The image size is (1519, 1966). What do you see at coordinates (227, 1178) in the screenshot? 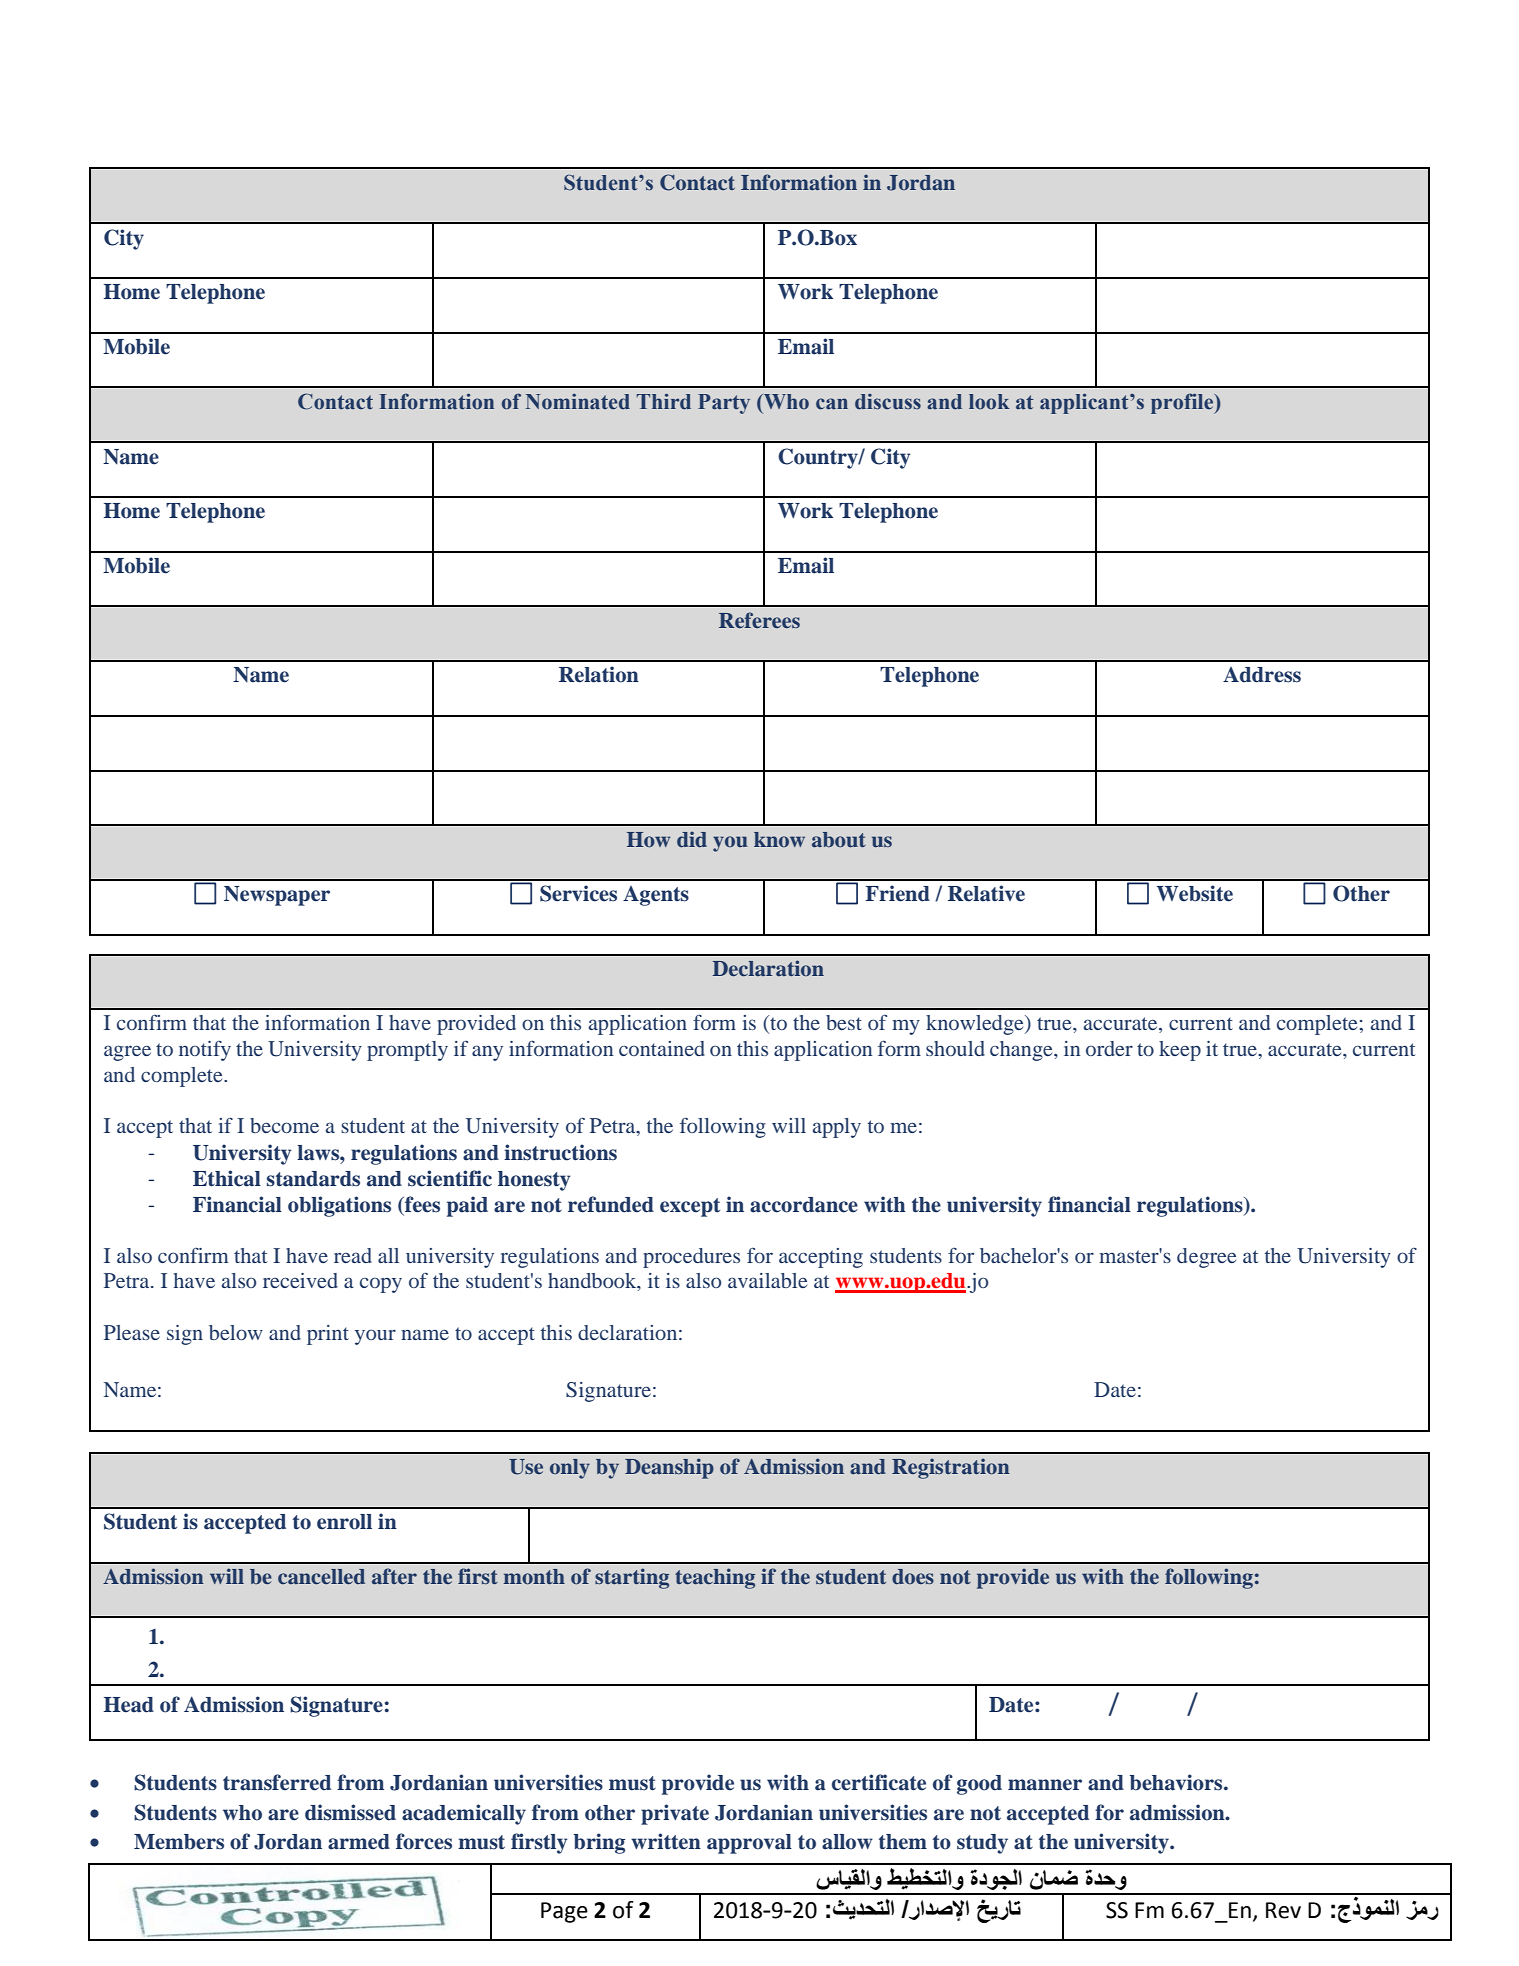
I see `Ethical` at bounding box center [227, 1178].
